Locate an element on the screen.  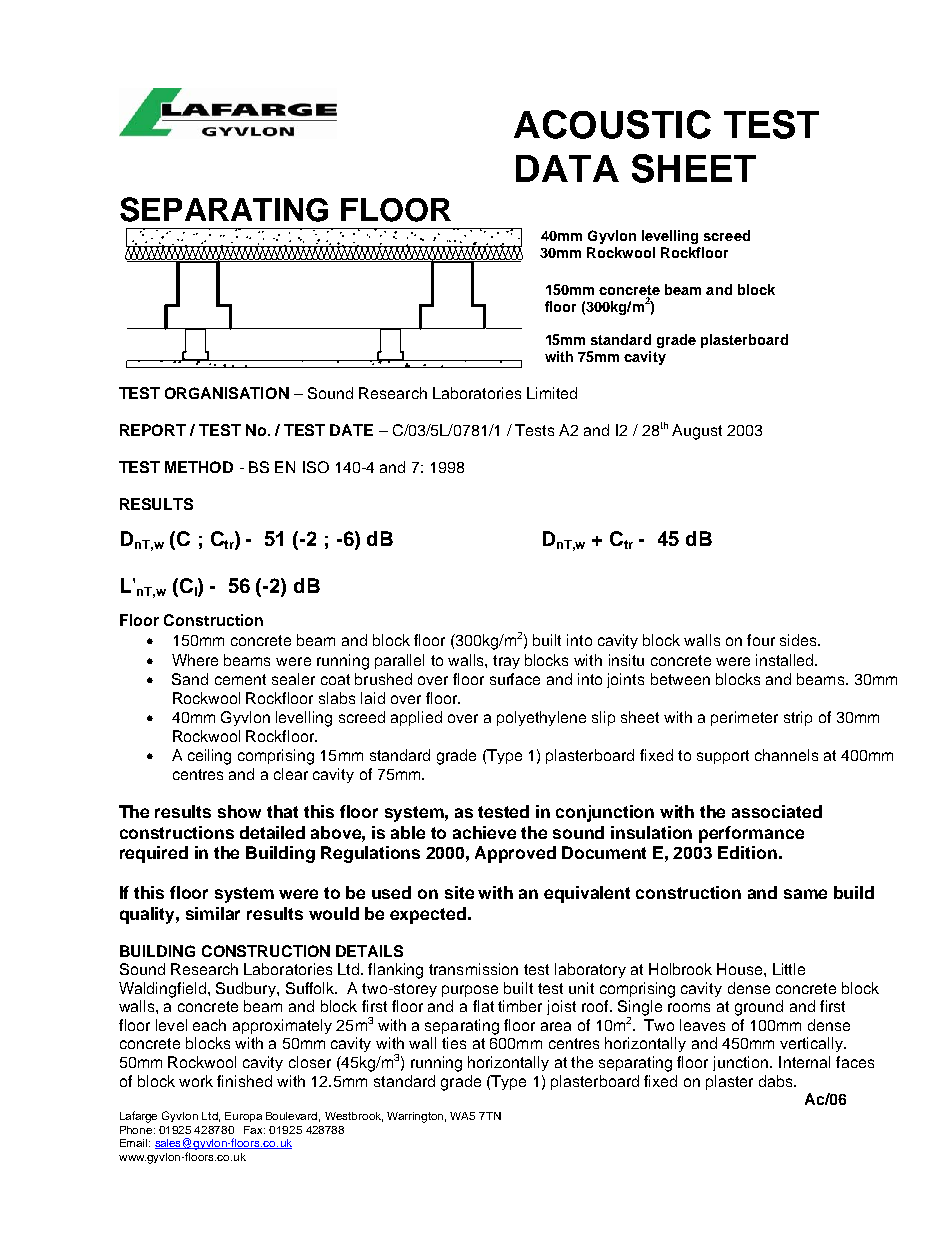
ACOUSTIC is located at coordinates (612, 124).
